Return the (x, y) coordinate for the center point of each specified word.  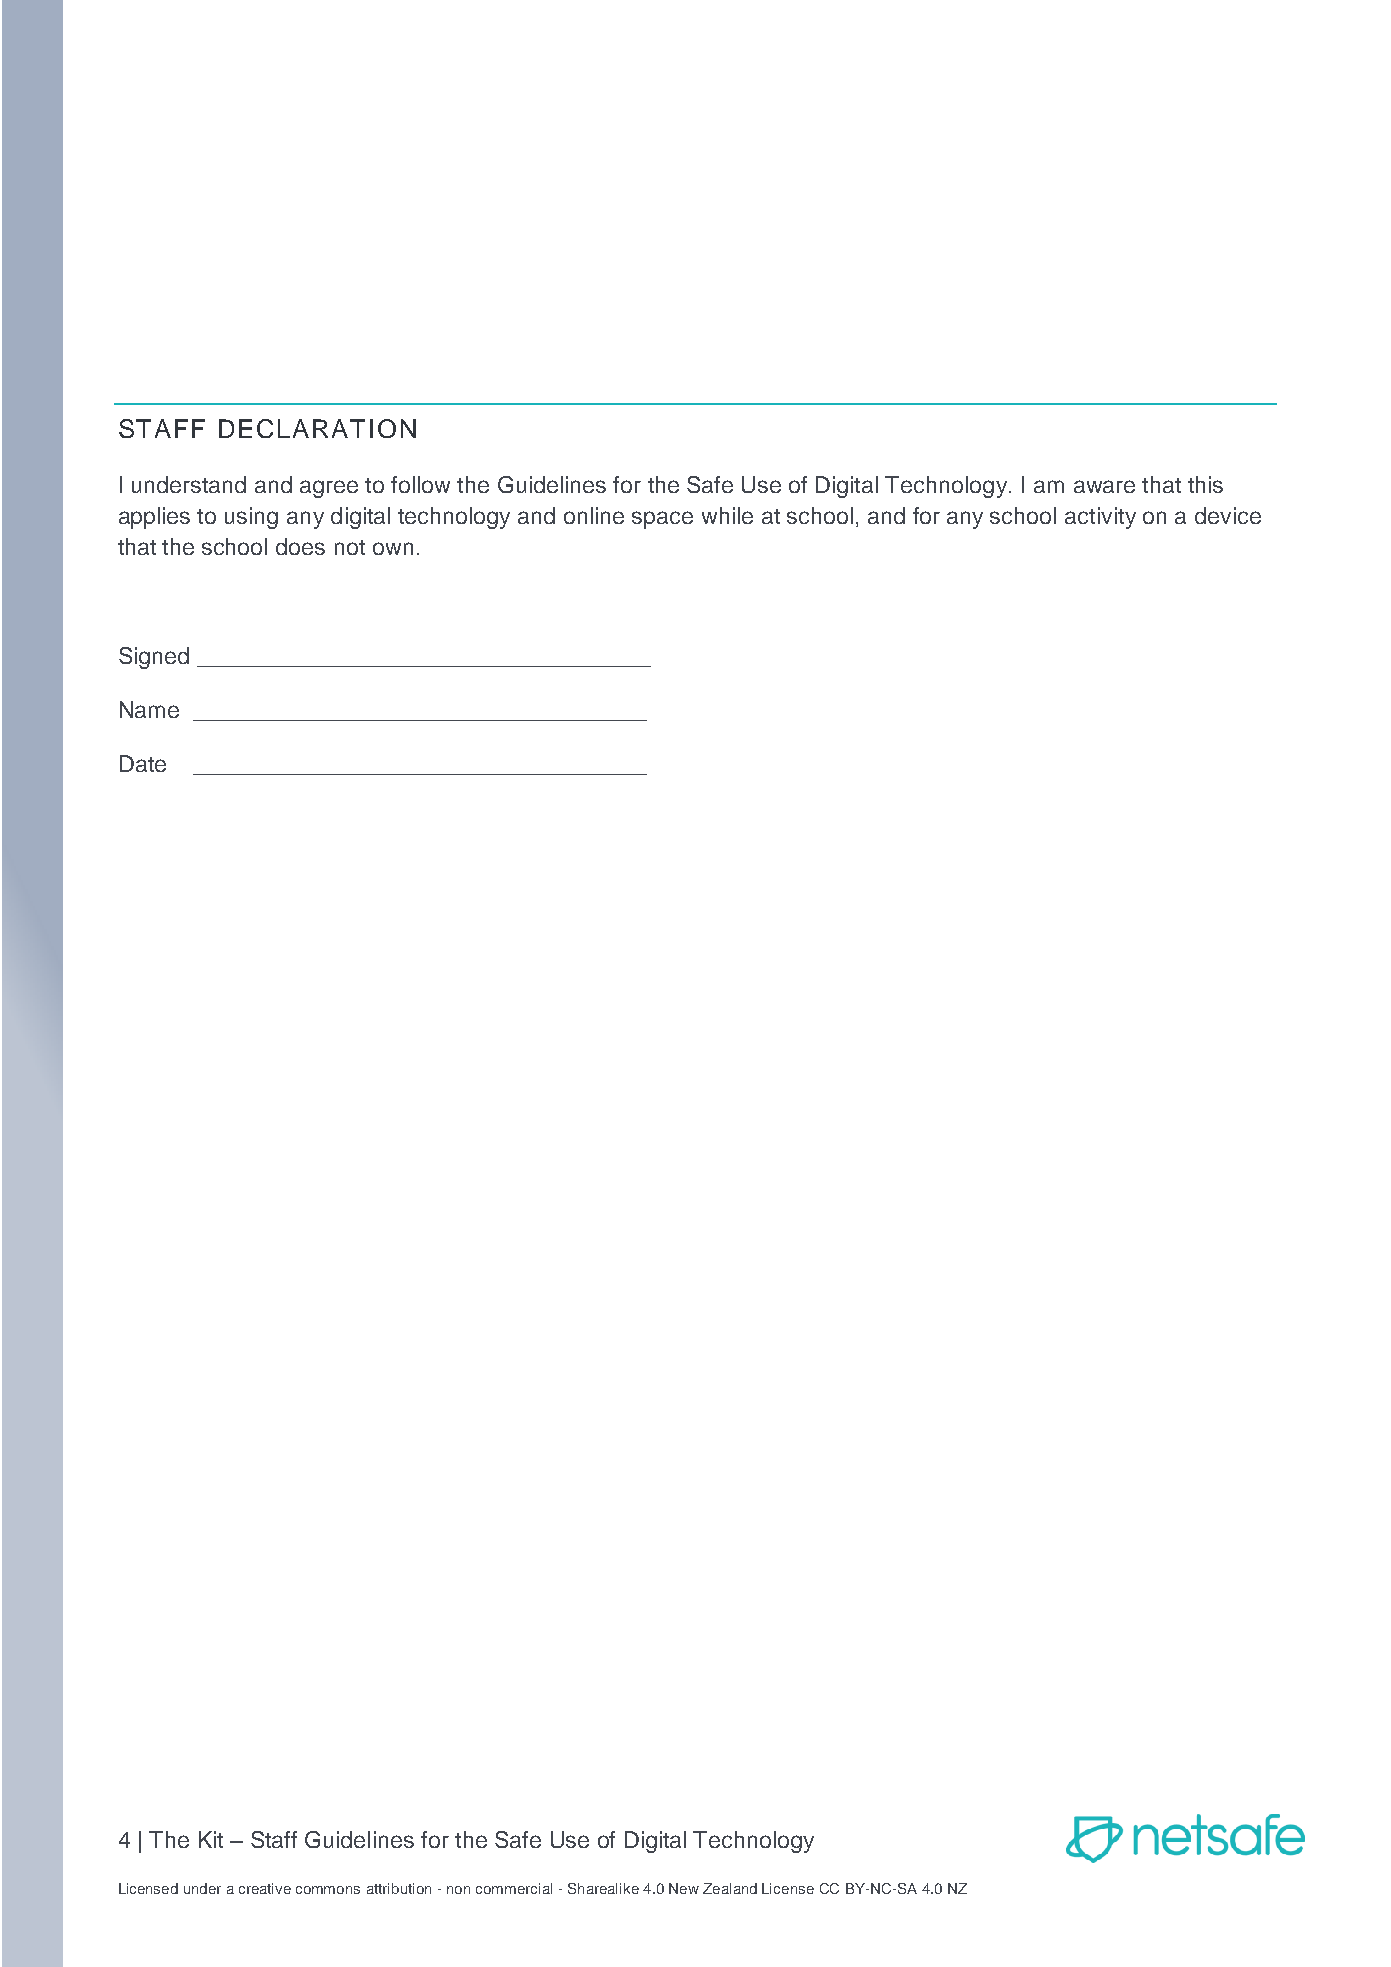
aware (1104, 486)
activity (1100, 518)
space (662, 520)
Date (143, 763)
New (684, 1888)
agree (329, 489)
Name (149, 709)
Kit (211, 1839)
